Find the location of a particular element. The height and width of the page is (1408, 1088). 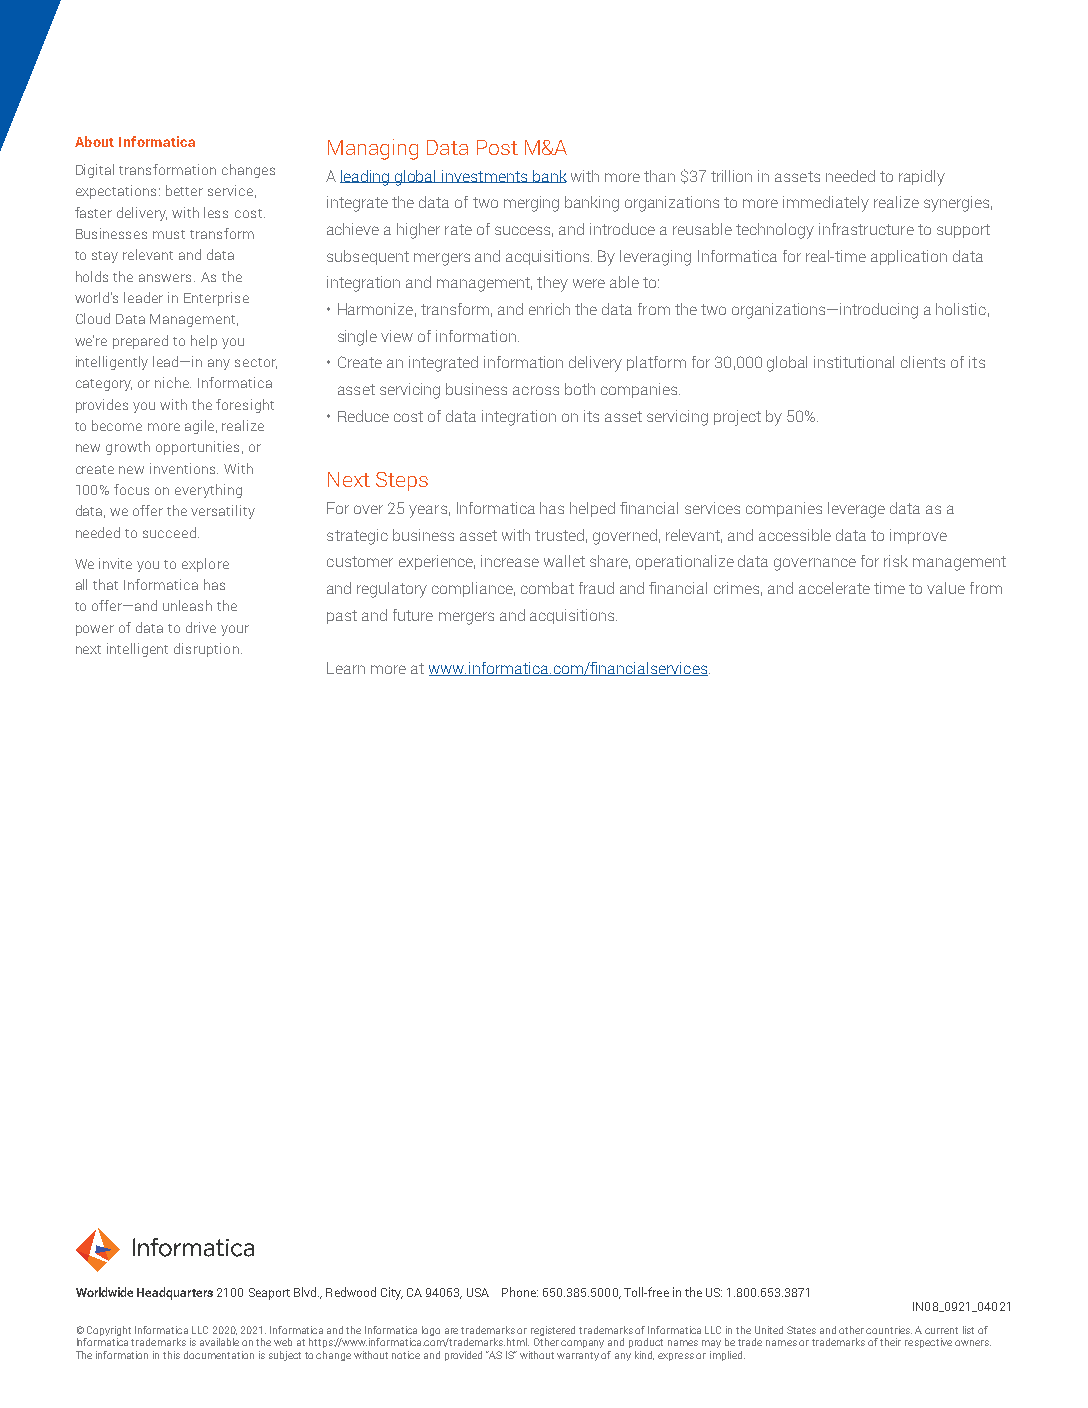

increase is located at coordinates (510, 561).
